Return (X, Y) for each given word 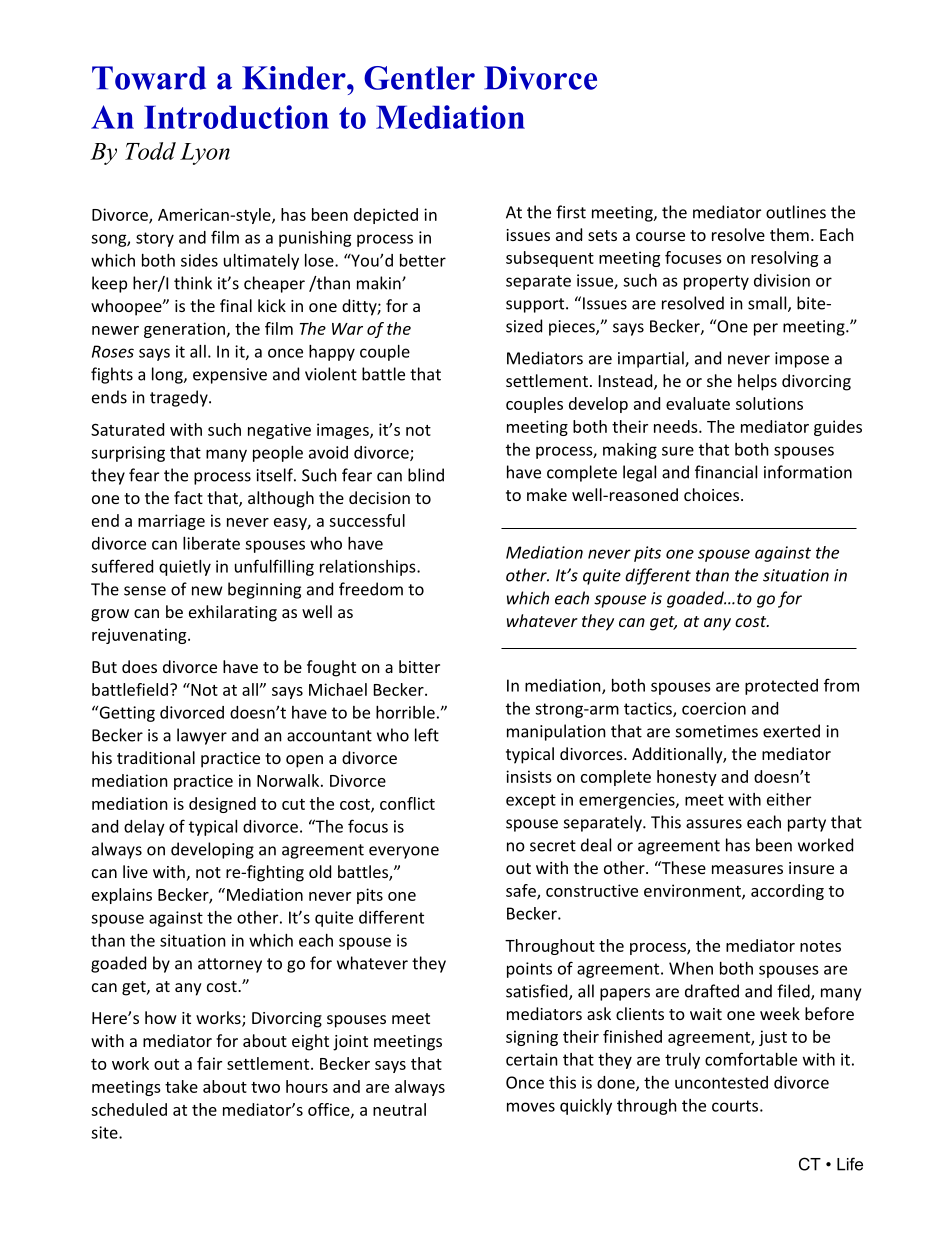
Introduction (236, 117)
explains (122, 896)
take (181, 1086)
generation (184, 330)
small (768, 304)
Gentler (419, 78)
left (427, 735)
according (787, 892)
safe (522, 891)
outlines (796, 212)
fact (188, 497)
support (536, 305)
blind (426, 475)
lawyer (202, 736)
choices (713, 494)
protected (781, 687)
